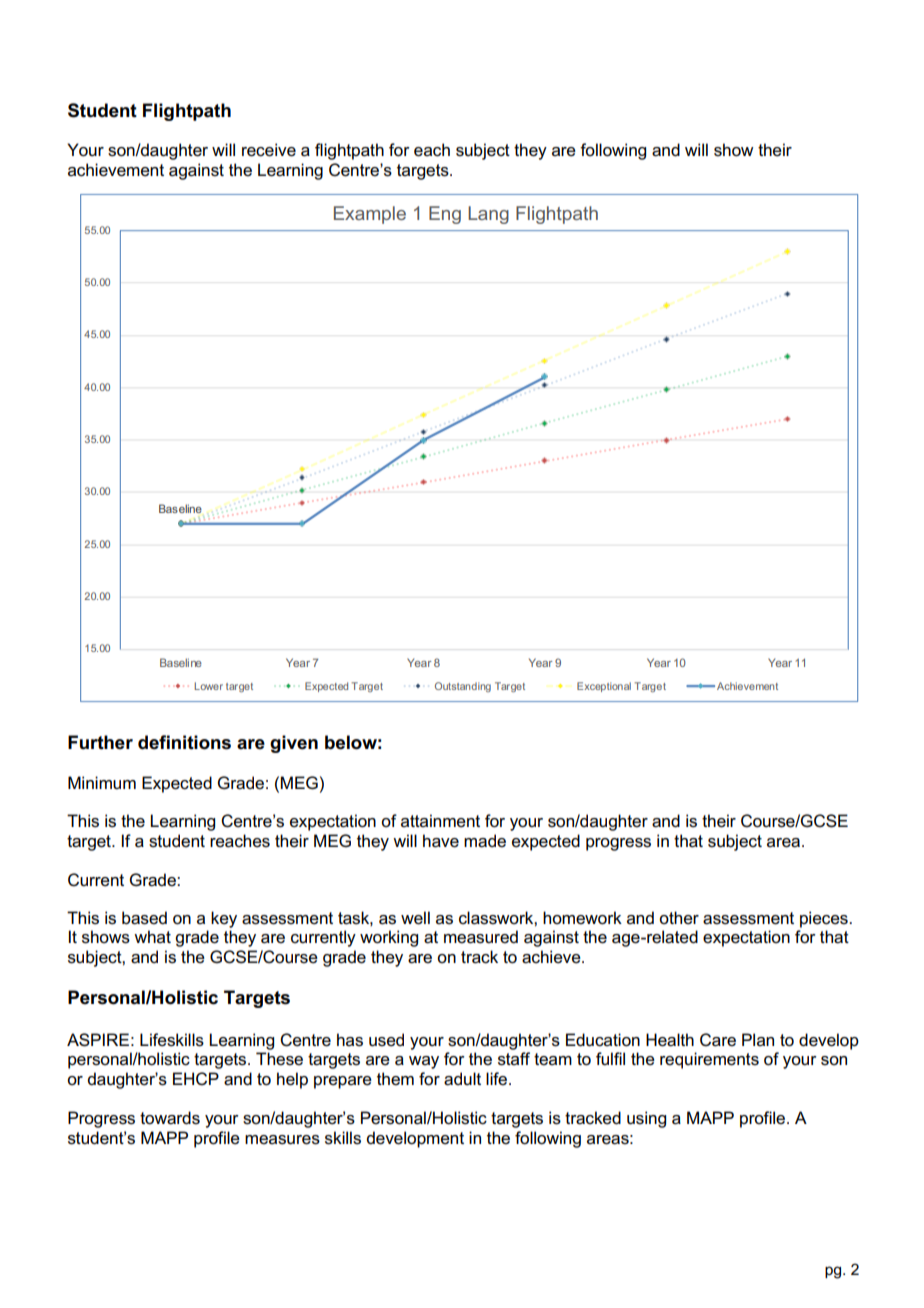  Describe the element at coordinates (488, 215) in the screenshot. I see `Lang` at that location.
